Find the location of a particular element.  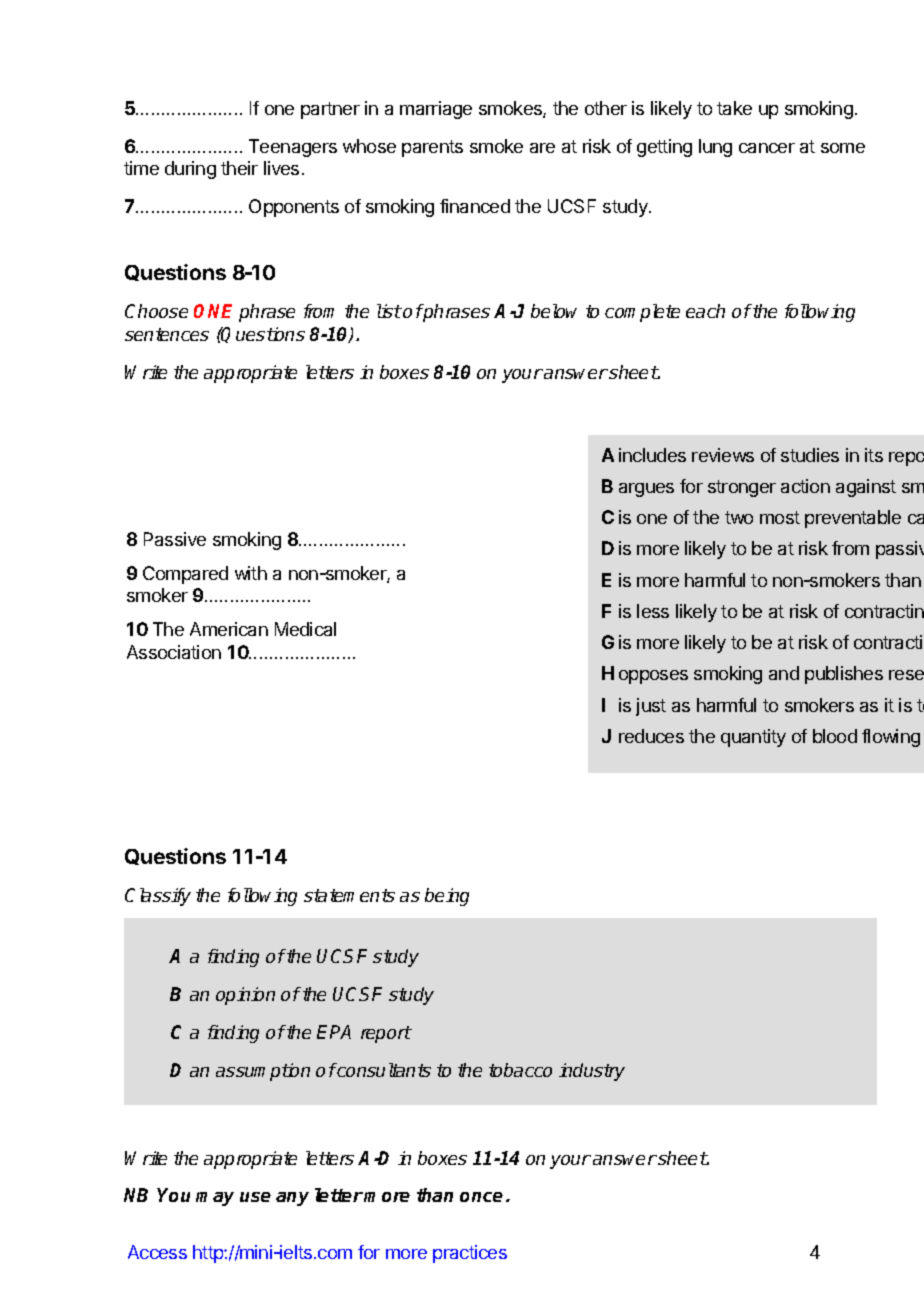

parents is located at coordinates (432, 148).
